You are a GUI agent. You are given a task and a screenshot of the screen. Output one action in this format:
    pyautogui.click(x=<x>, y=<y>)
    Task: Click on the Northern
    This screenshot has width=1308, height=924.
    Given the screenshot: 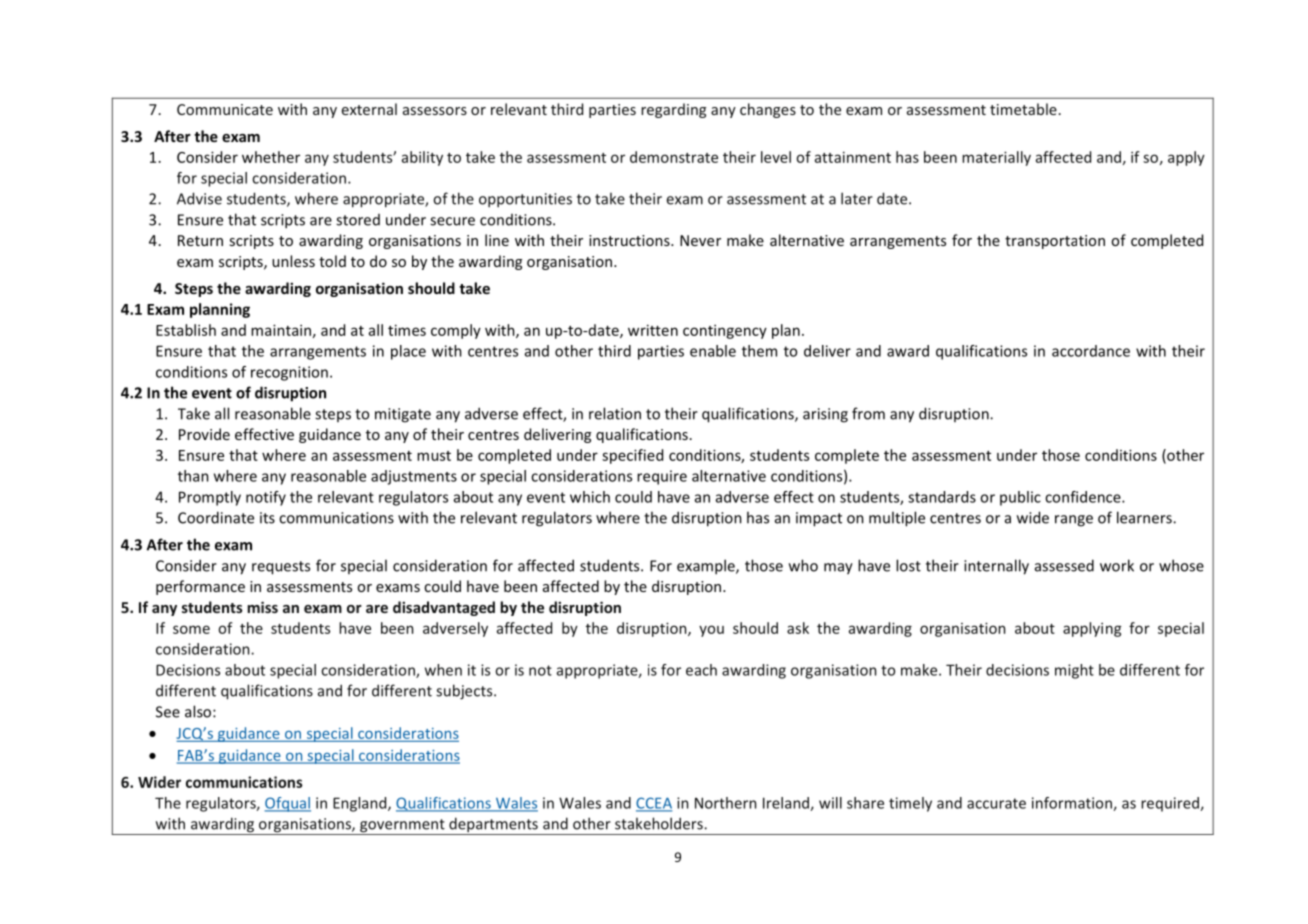 What is the action you would take?
    pyautogui.click(x=726, y=803)
